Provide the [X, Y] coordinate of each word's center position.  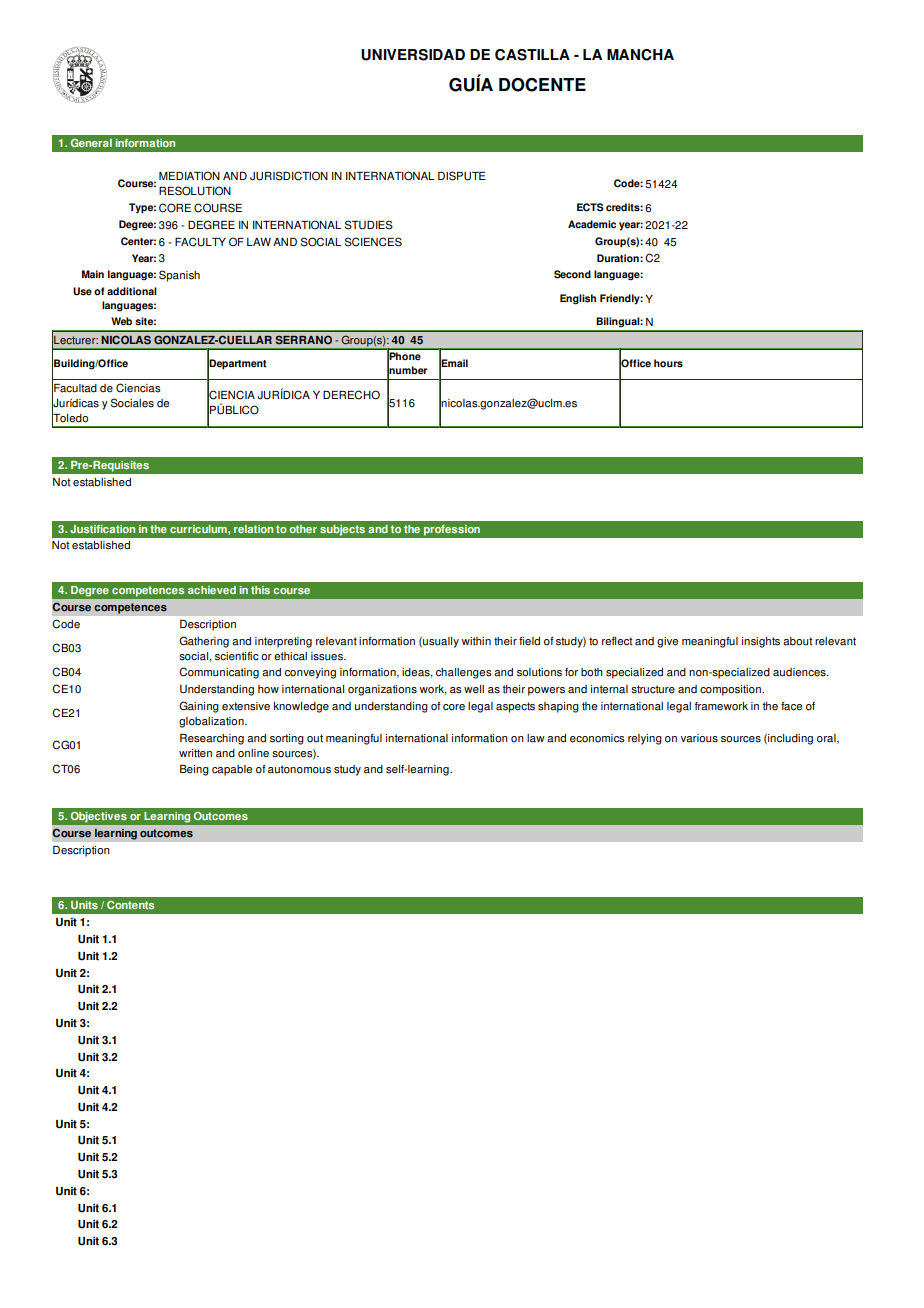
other [303, 529]
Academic [592, 224]
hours [668, 363]
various [699, 738]
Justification [102, 529]
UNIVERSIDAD [413, 55]
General [91, 143]
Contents [130, 905]
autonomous [299, 769]
